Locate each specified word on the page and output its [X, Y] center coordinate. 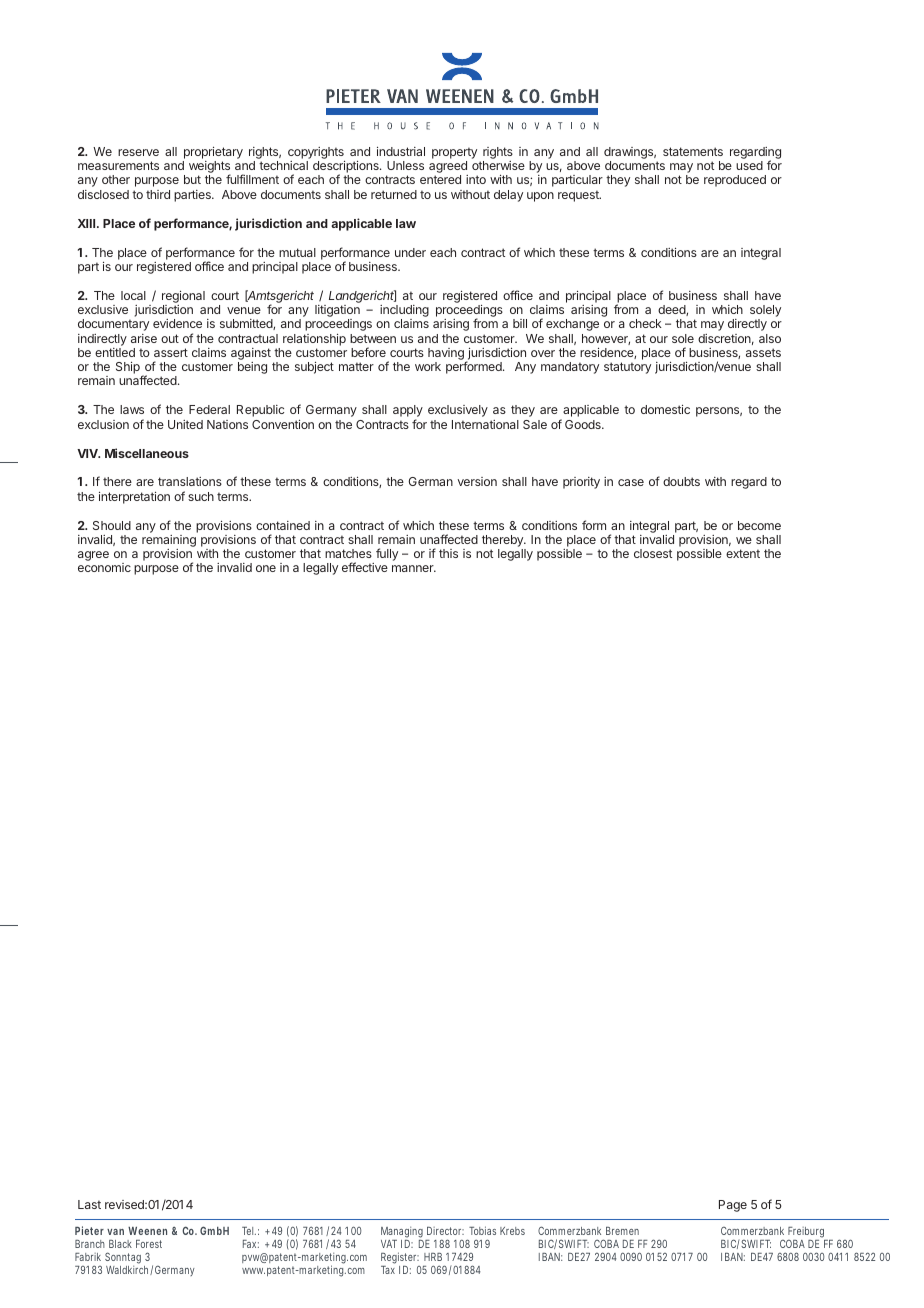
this [448, 553]
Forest [149, 1244]
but [192, 179]
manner [414, 568]
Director [445, 1231]
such [201, 496]
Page [733, 1206]
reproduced [735, 181]
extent [743, 553]
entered [440, 179]
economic [104, 567]
